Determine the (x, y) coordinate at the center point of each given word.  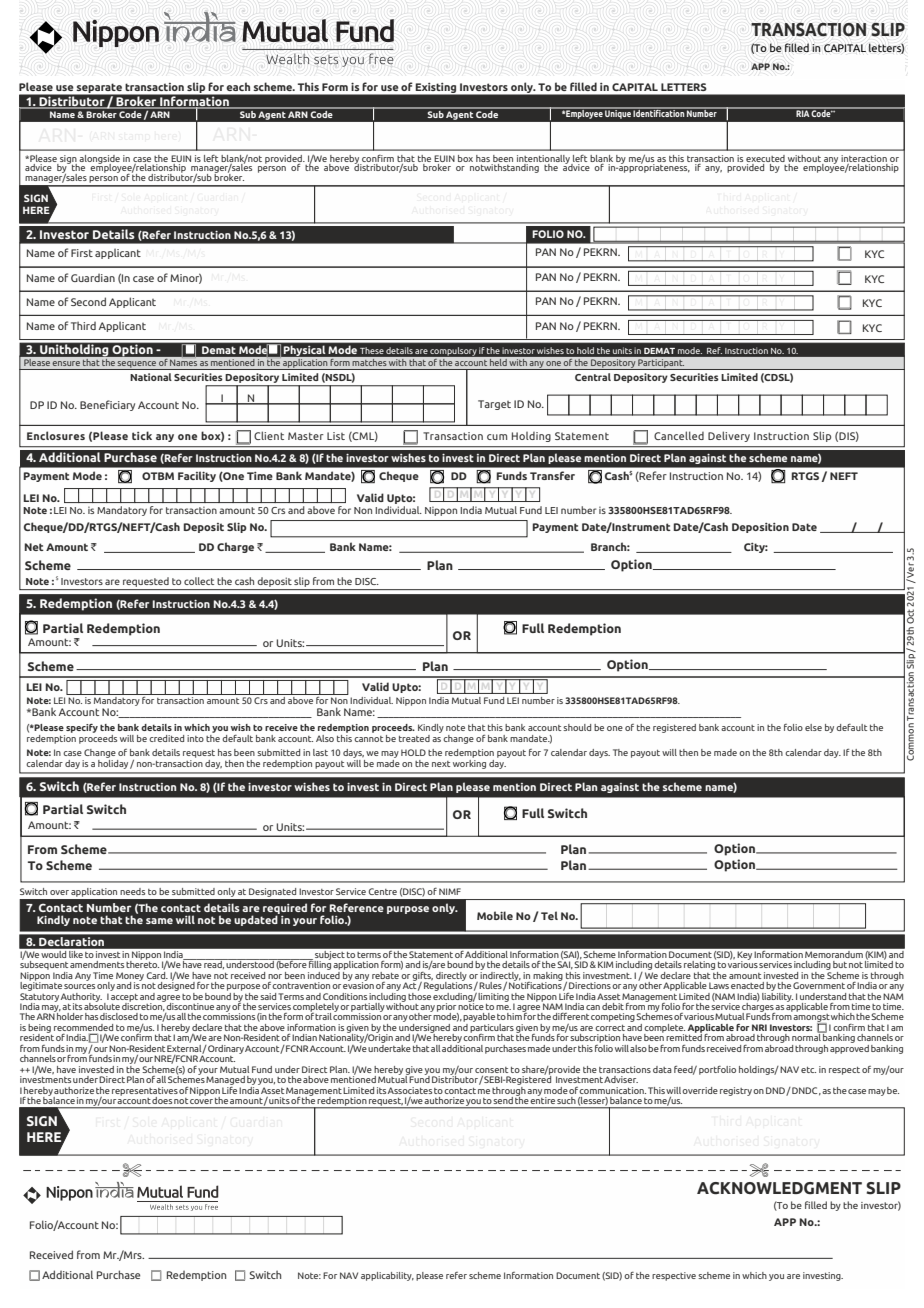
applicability (387, 1276)
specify (82, 728)
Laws (719, 985)
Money (130, 977)
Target (494, 405)
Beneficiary (107, 405)
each (238, 86)
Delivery (729, 436)
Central (593, 377)
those (419, 995)
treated (414, 738)
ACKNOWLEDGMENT (779, 1188)
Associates (410, 1090)
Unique (618, 113)
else (813, 727)
